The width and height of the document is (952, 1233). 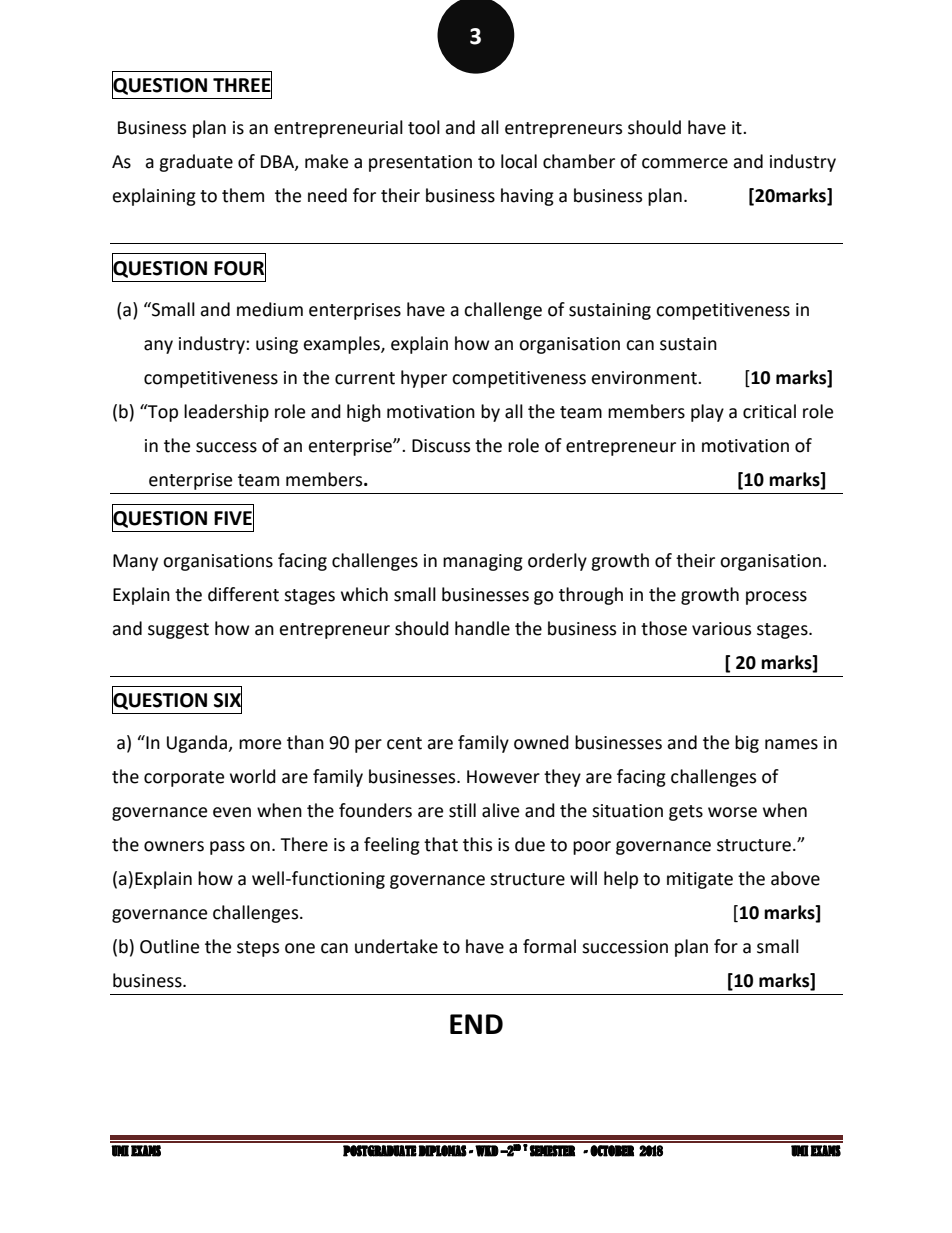 I want to click on environment, so click(x=645, y=378).
